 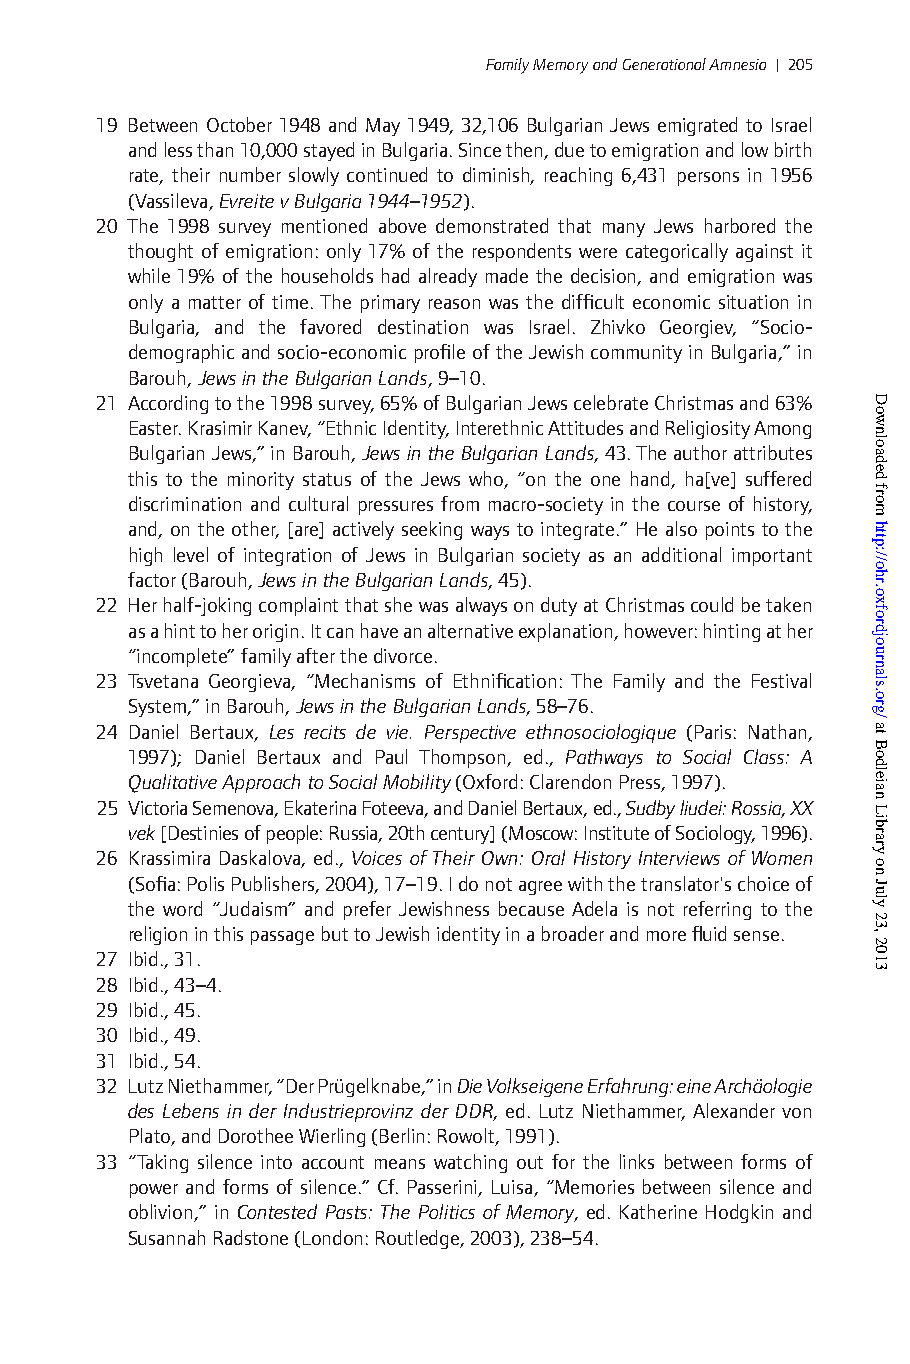 What do you see at coordinates (712, 604) in the page?
I see `could` at bounding box center [712, 604].
